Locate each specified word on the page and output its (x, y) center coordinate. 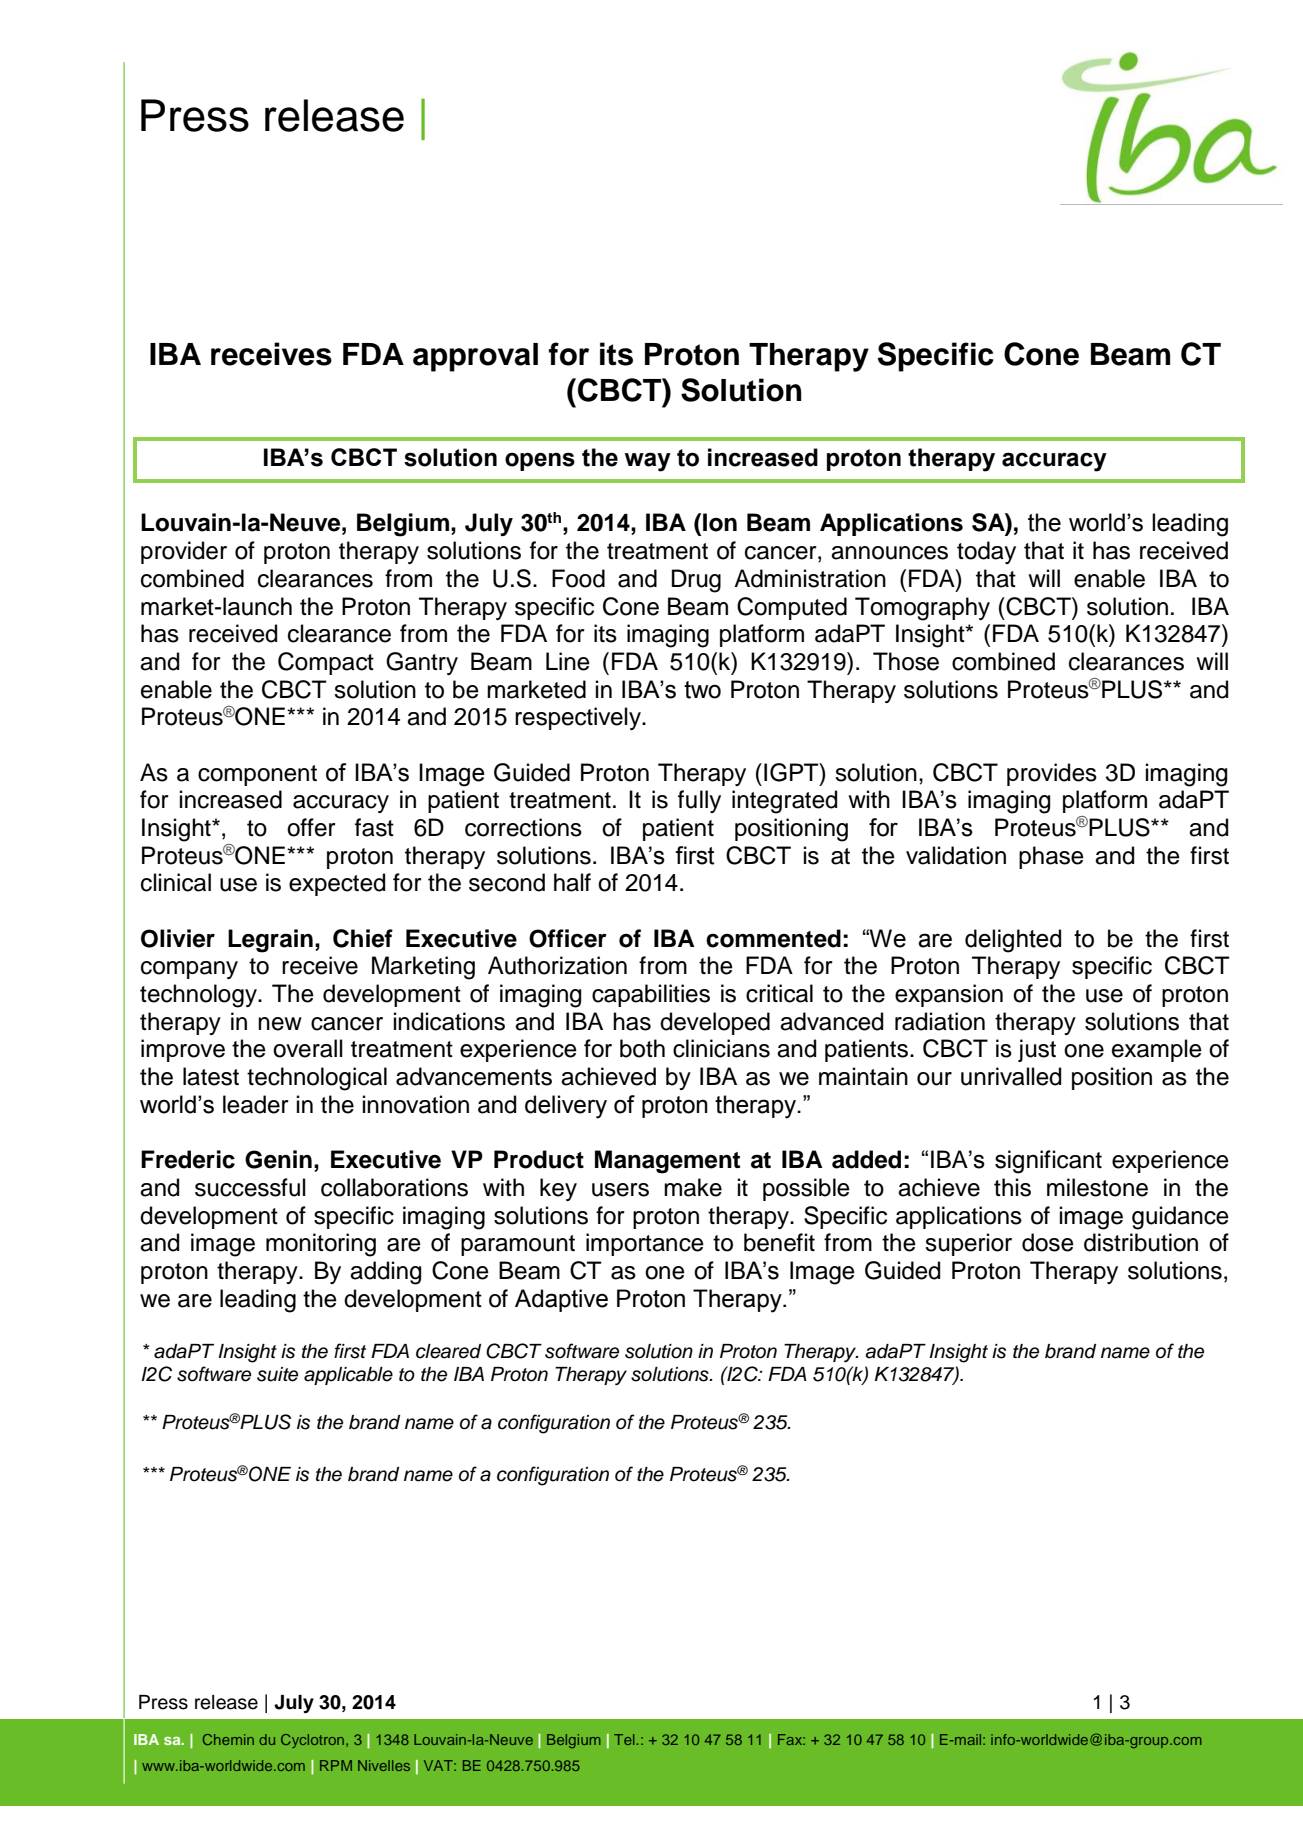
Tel (624, 1739)
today (986, 552)
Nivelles (384, 1765)
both (642, 1048)
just (1037, 1050)
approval (475, 357)
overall (308, 1048)
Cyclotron (314, 1741)
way (648, 462)
